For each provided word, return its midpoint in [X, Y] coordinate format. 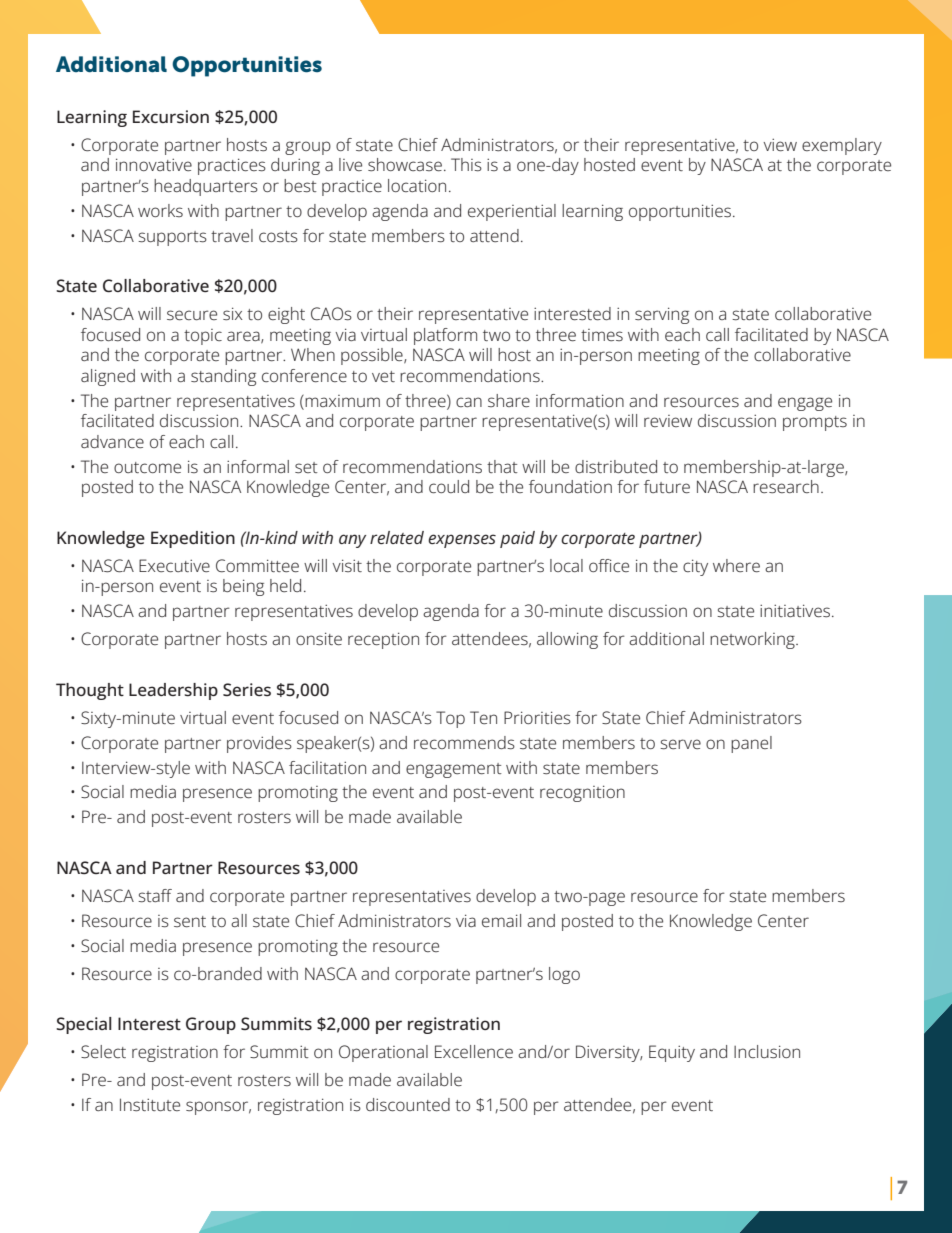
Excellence [474, 1052]
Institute [150, 1105]
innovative [154, 164]
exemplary [842, 146]
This [466, 165]
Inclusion [767, 1052]
